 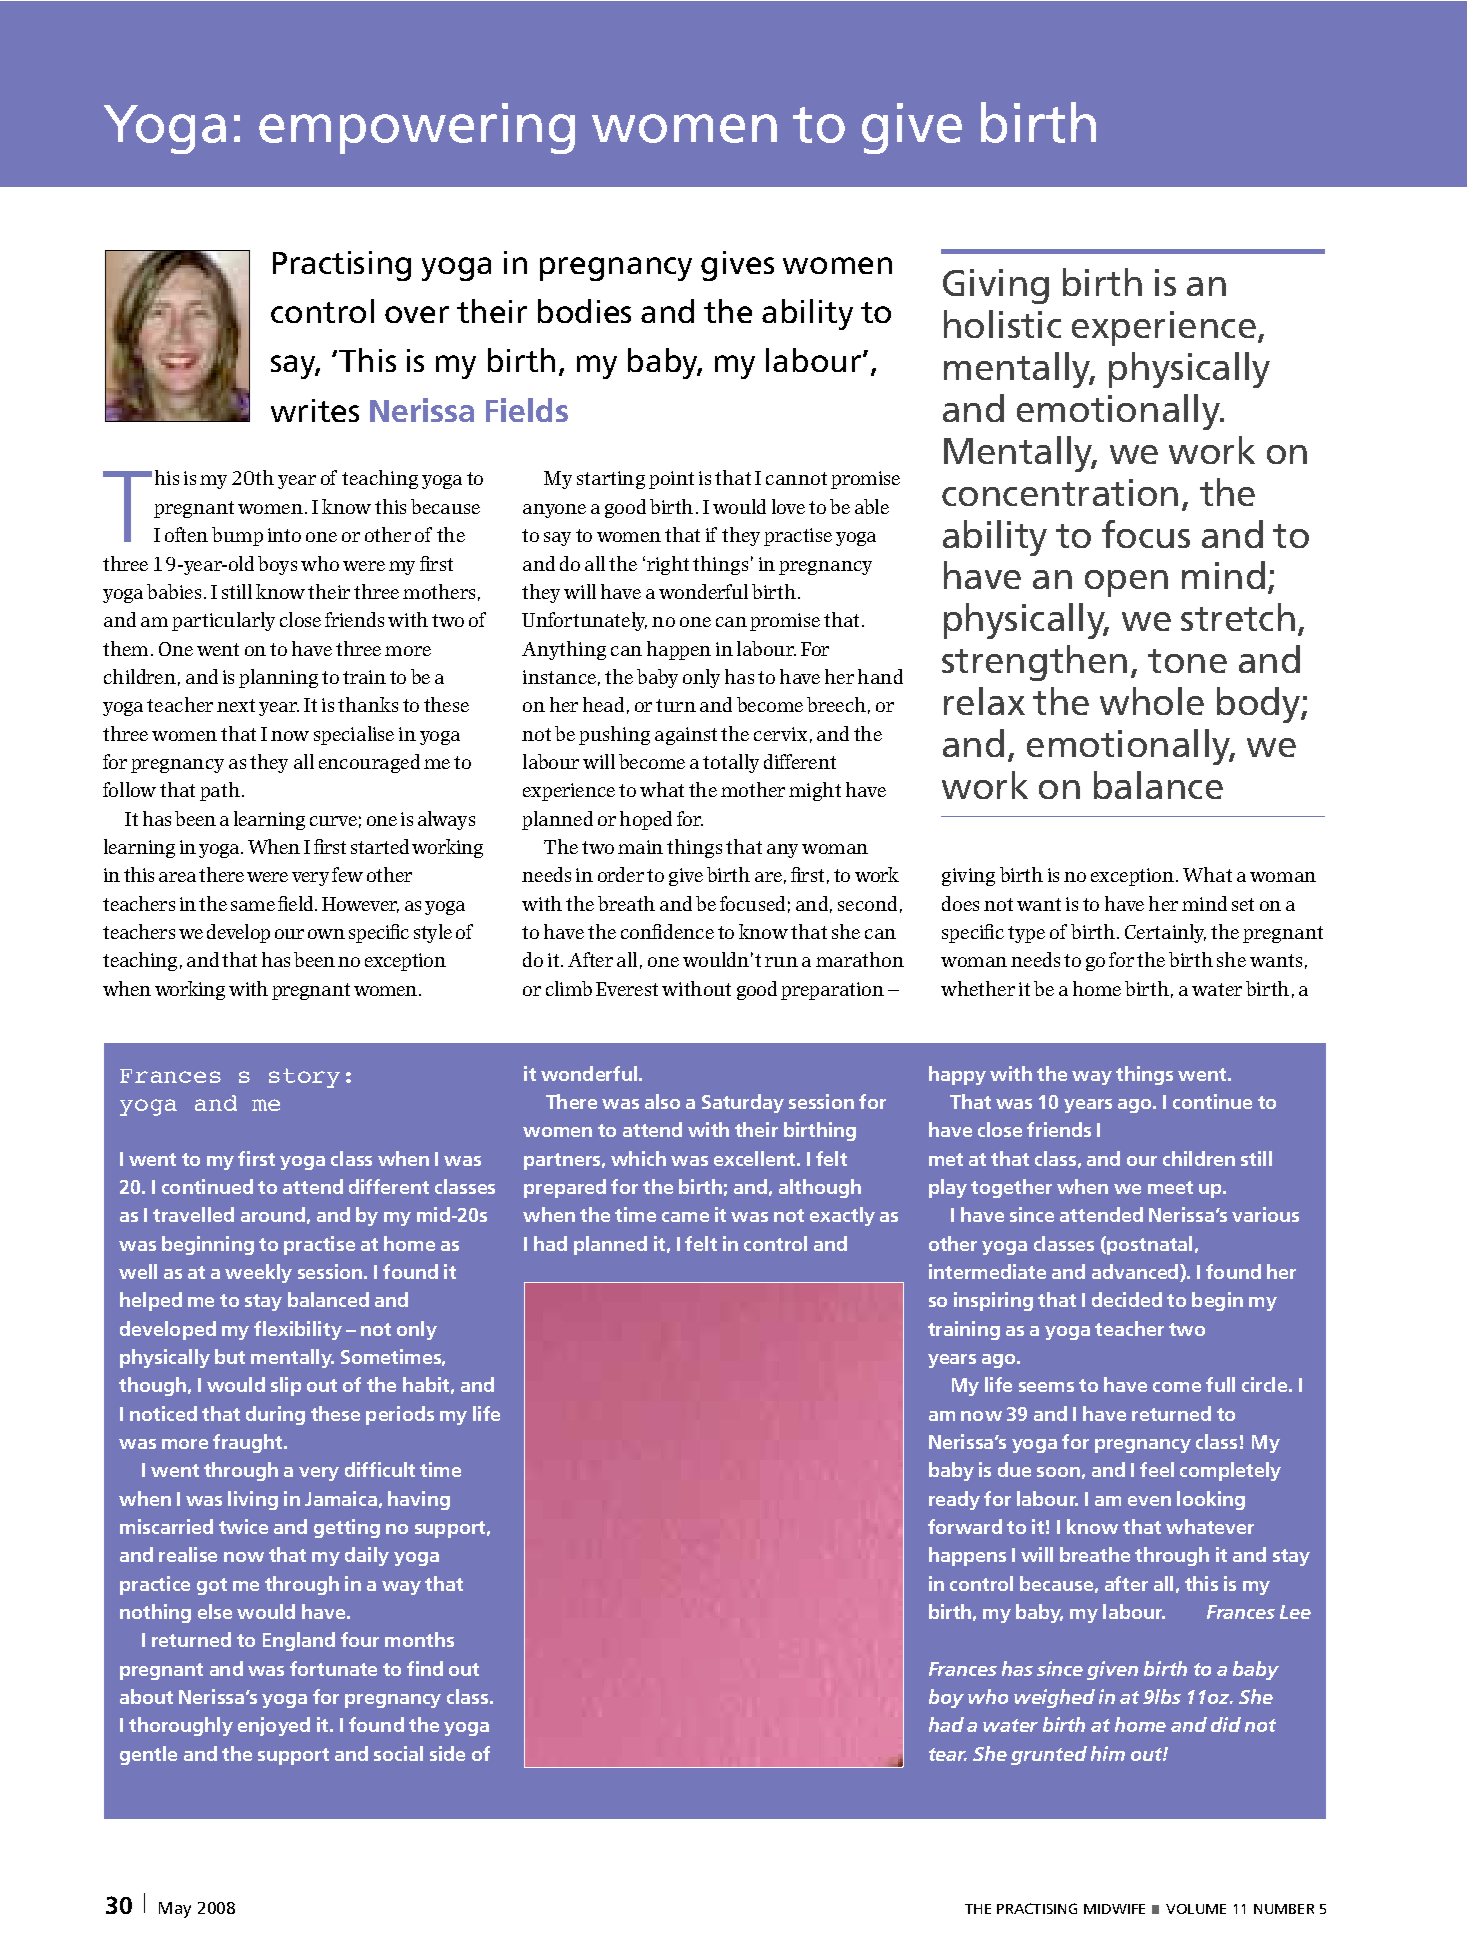 What do you see at coordinates (948, 1754) in the screenshot?
I see `tear` at bounding box center [948, 1754].
